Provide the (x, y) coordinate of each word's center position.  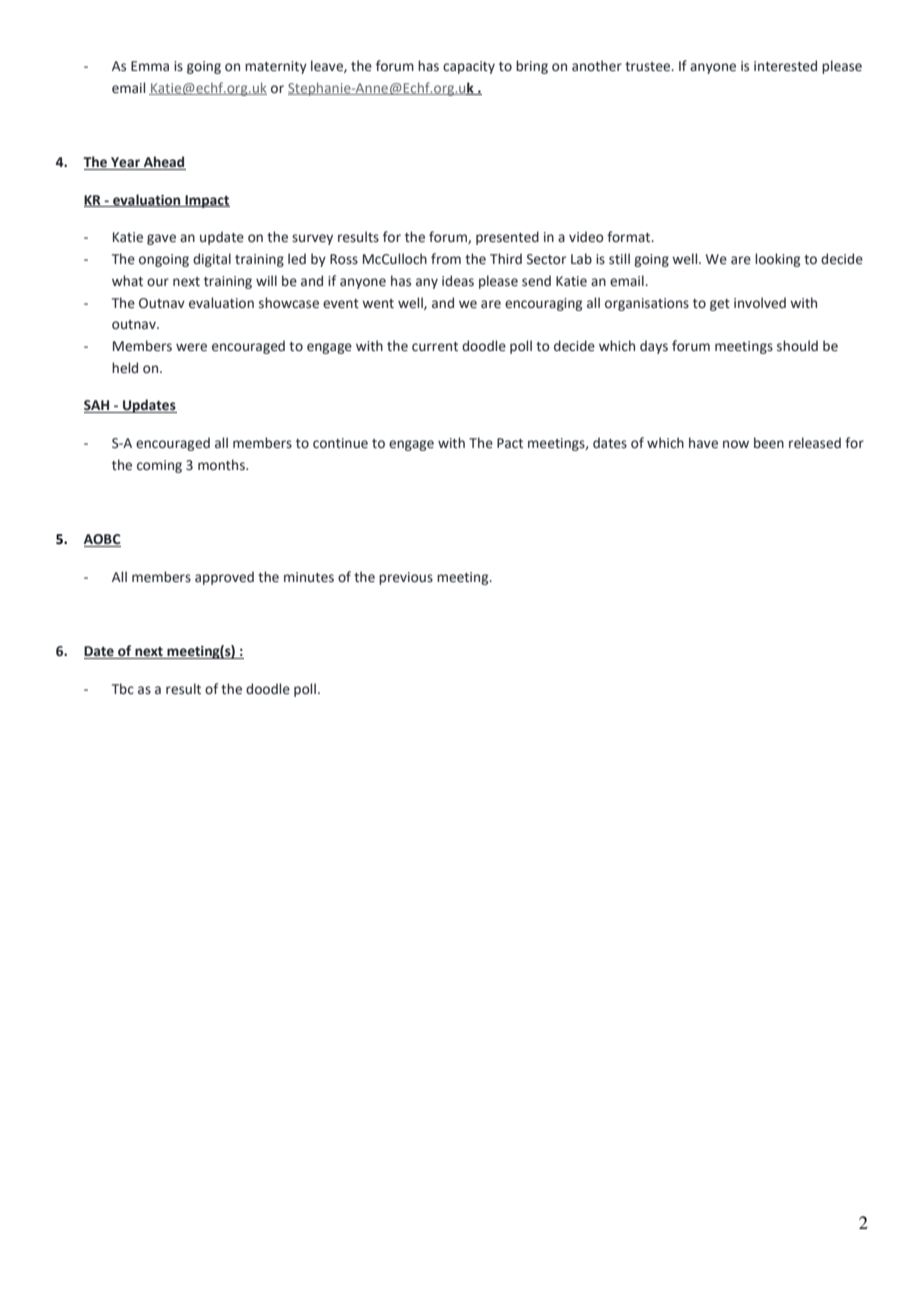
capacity (469, 67)
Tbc (123, 689)
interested (785, 66)
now (736, 444)
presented (507, 238)
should (797, 346)
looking (777, 260)
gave (161, 239)
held (125, 368)
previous (406, 578)
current (435, 347)
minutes (309, 577)
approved (224, 578)
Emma (150, 66)
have (703, 443)
